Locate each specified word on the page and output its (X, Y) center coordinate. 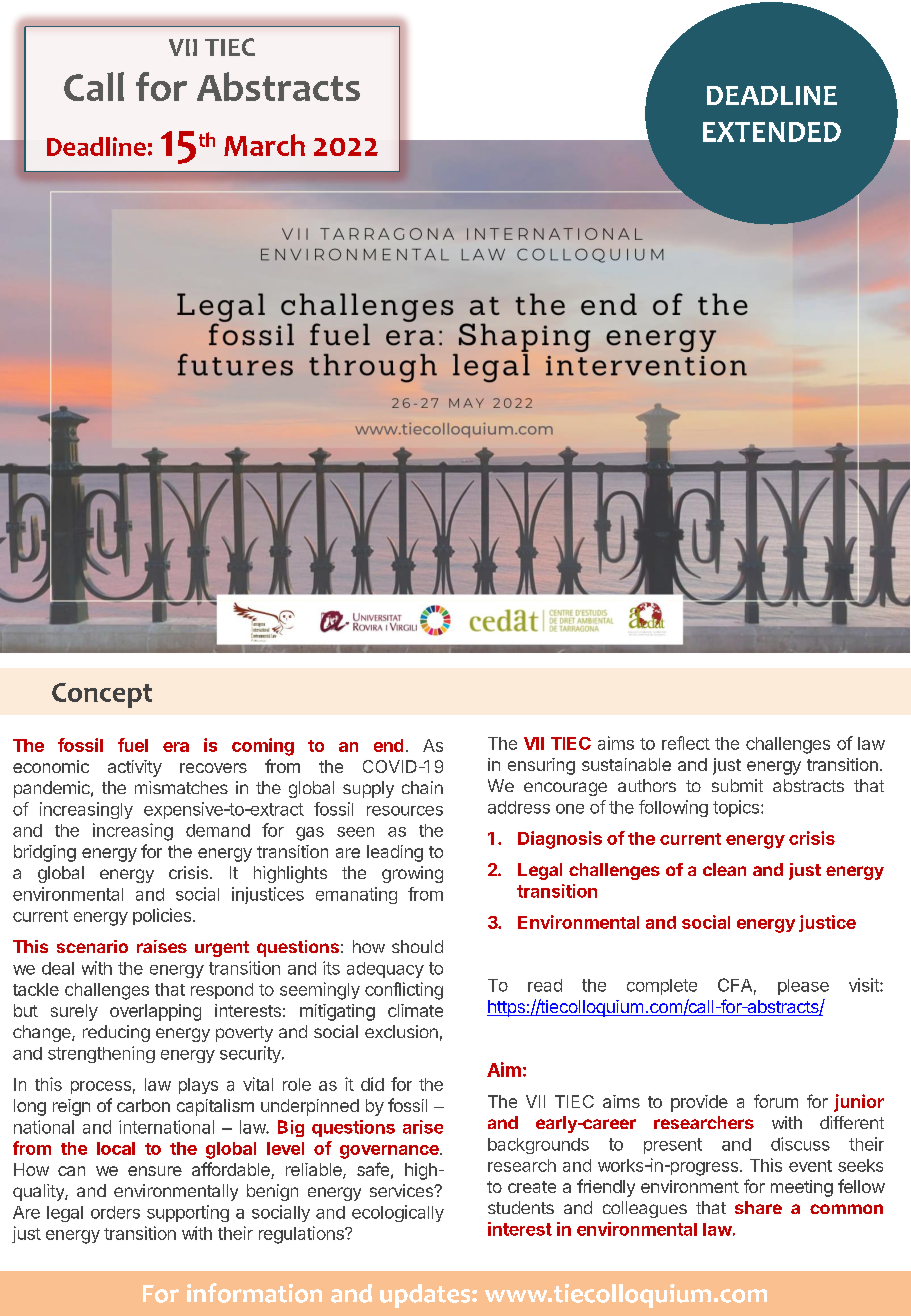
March (264, 145)
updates (426, 1296)
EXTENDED (772, 132)
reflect (686, 743)
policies (162, 916)
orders (115, 1212)
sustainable (626, 764)
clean (724, 869)
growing (412, 874)
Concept (102, 695)
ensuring (541, 766)
